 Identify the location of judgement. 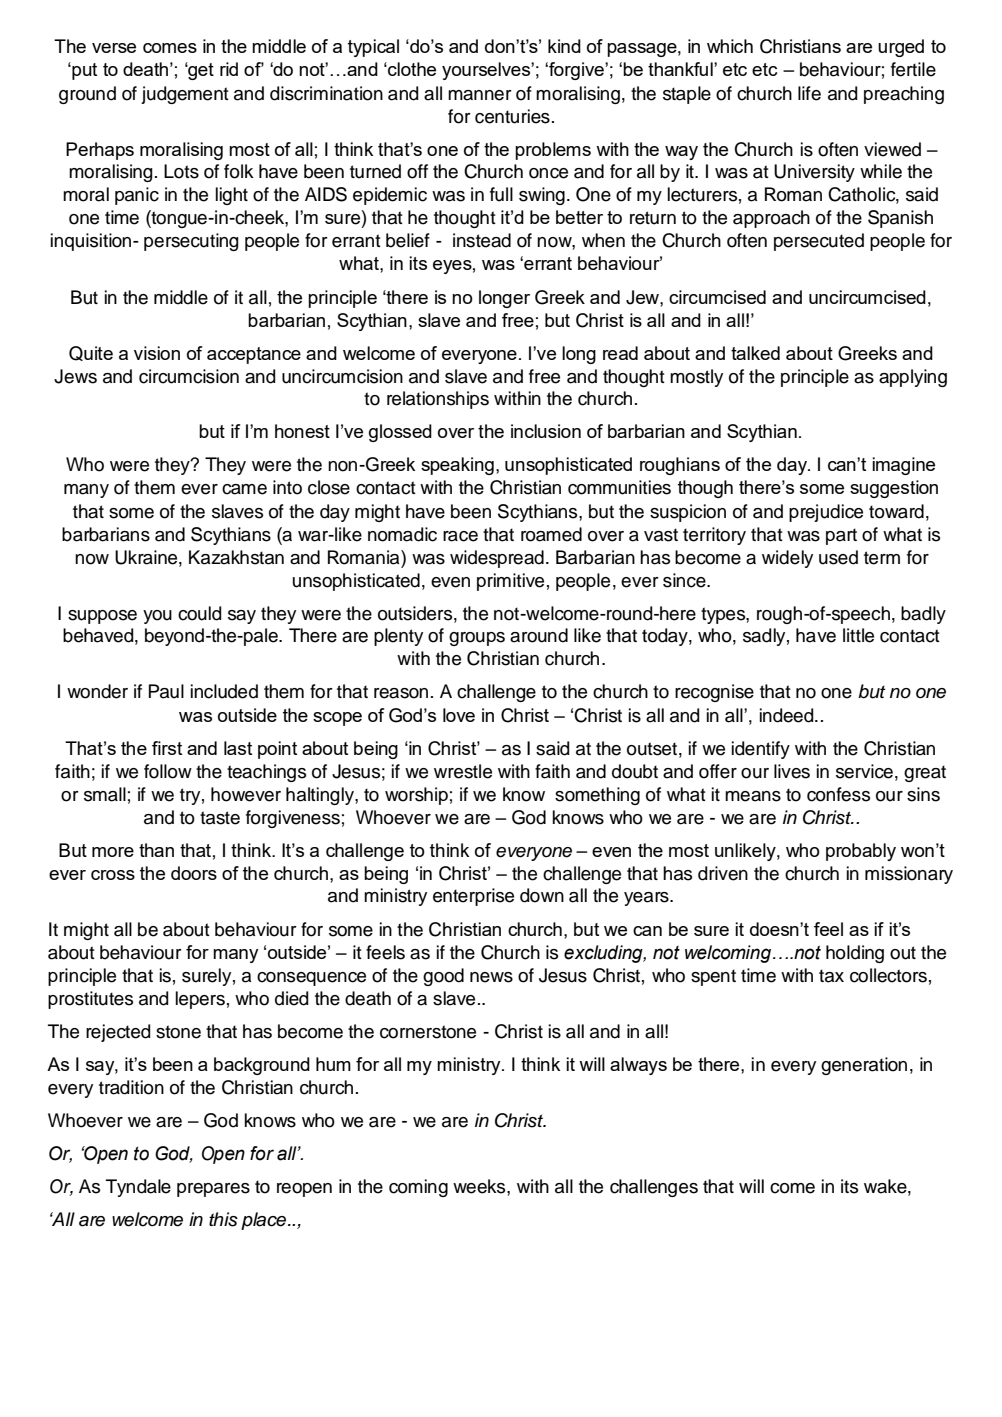
(185, 95).
